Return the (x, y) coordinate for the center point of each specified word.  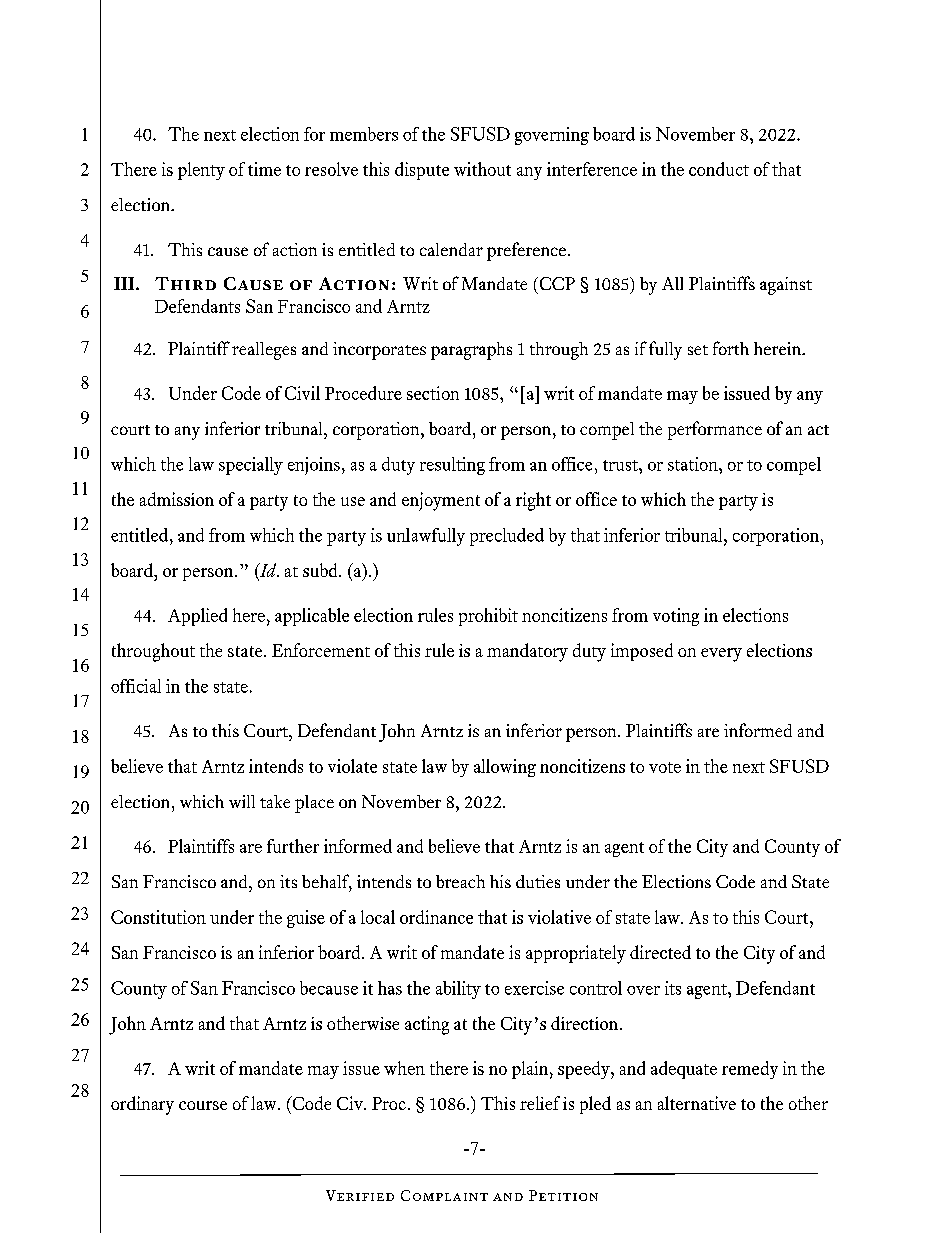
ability (458, 990)
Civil (302, 393)
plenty (201, 171)
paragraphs (471, 351)
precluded (507, 537)
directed (660, 952)
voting (676, 617)
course (203, 1105)
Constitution (158, 917)
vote (665, 767)
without (482, 169)
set (698, 350)
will (242, 801)
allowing (505, 768)
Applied (197, 617)
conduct (719, 169)
